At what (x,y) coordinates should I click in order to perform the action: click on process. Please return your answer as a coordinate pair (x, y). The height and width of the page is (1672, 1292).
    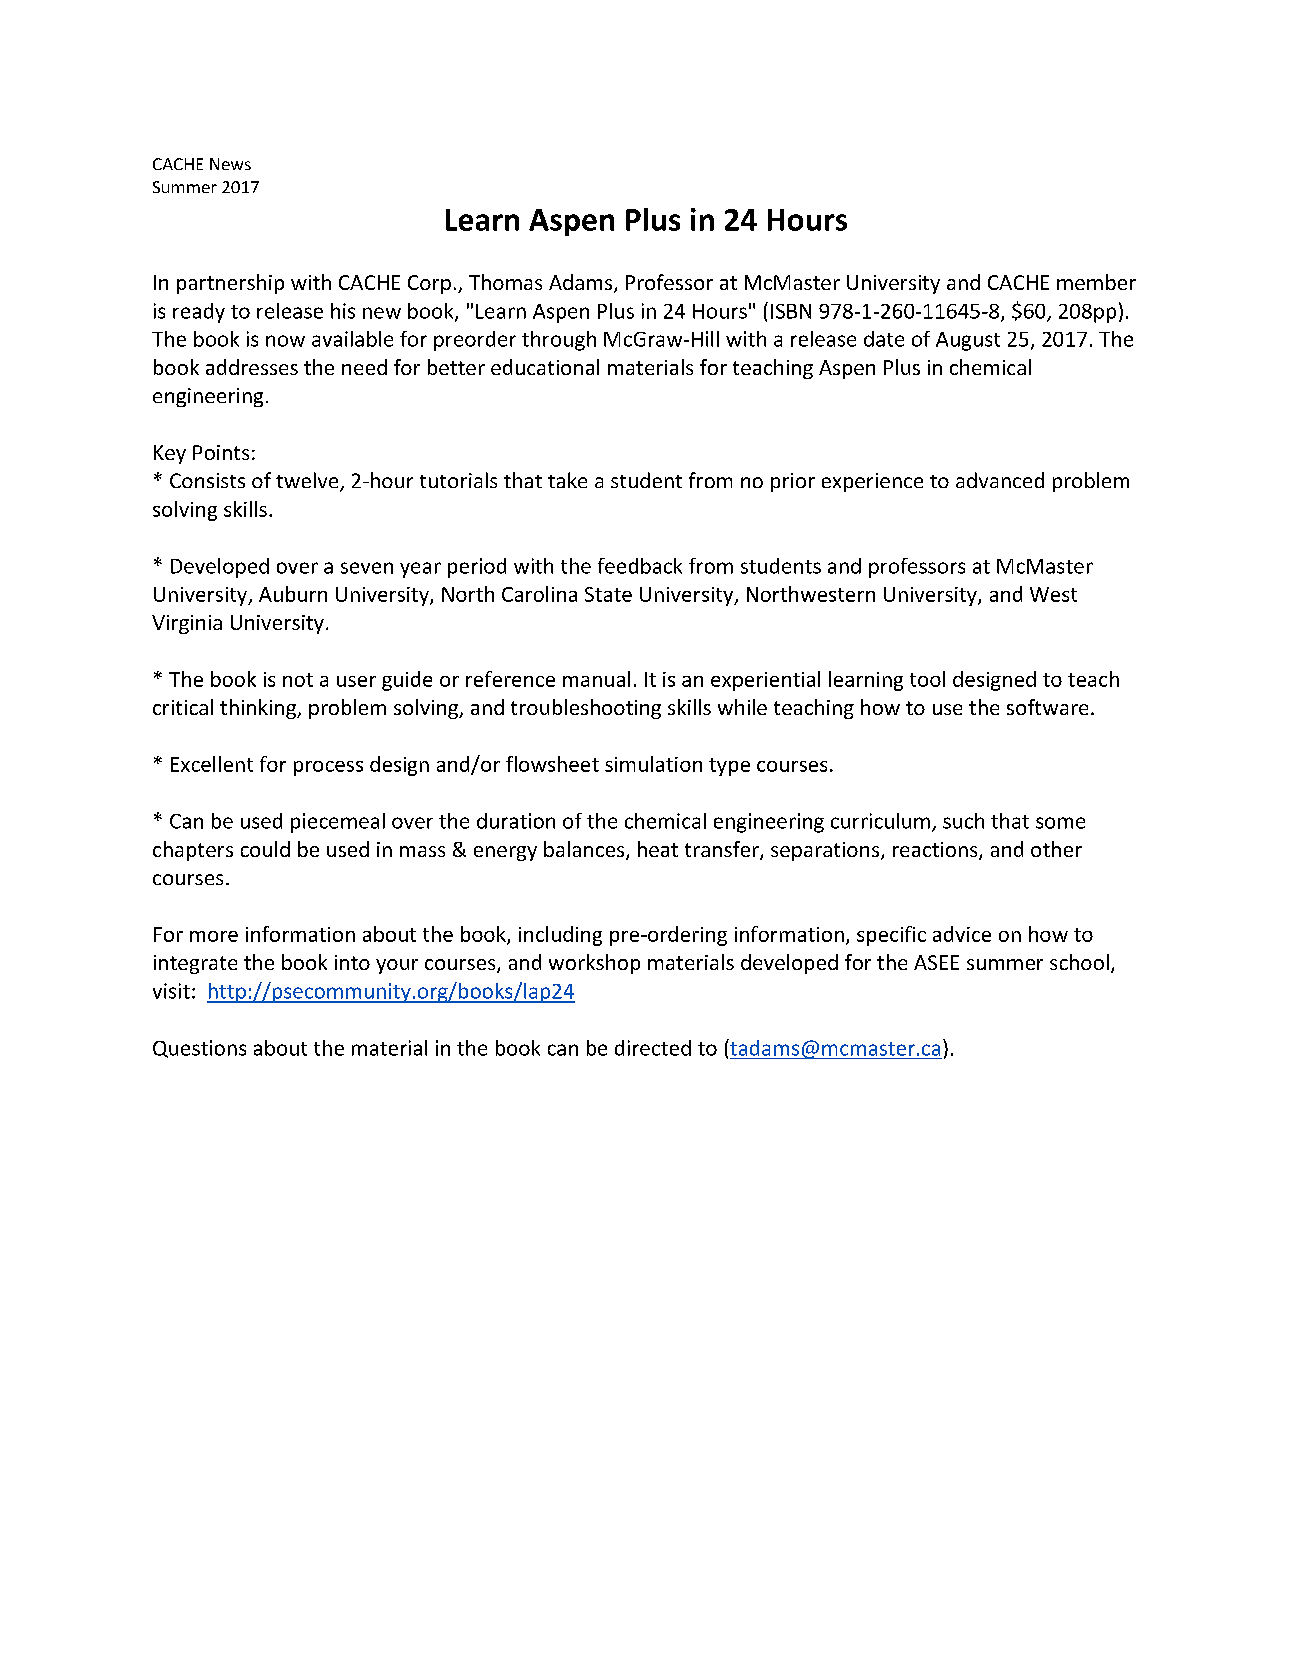
    Looking at the image, I should click on (328, 768).
